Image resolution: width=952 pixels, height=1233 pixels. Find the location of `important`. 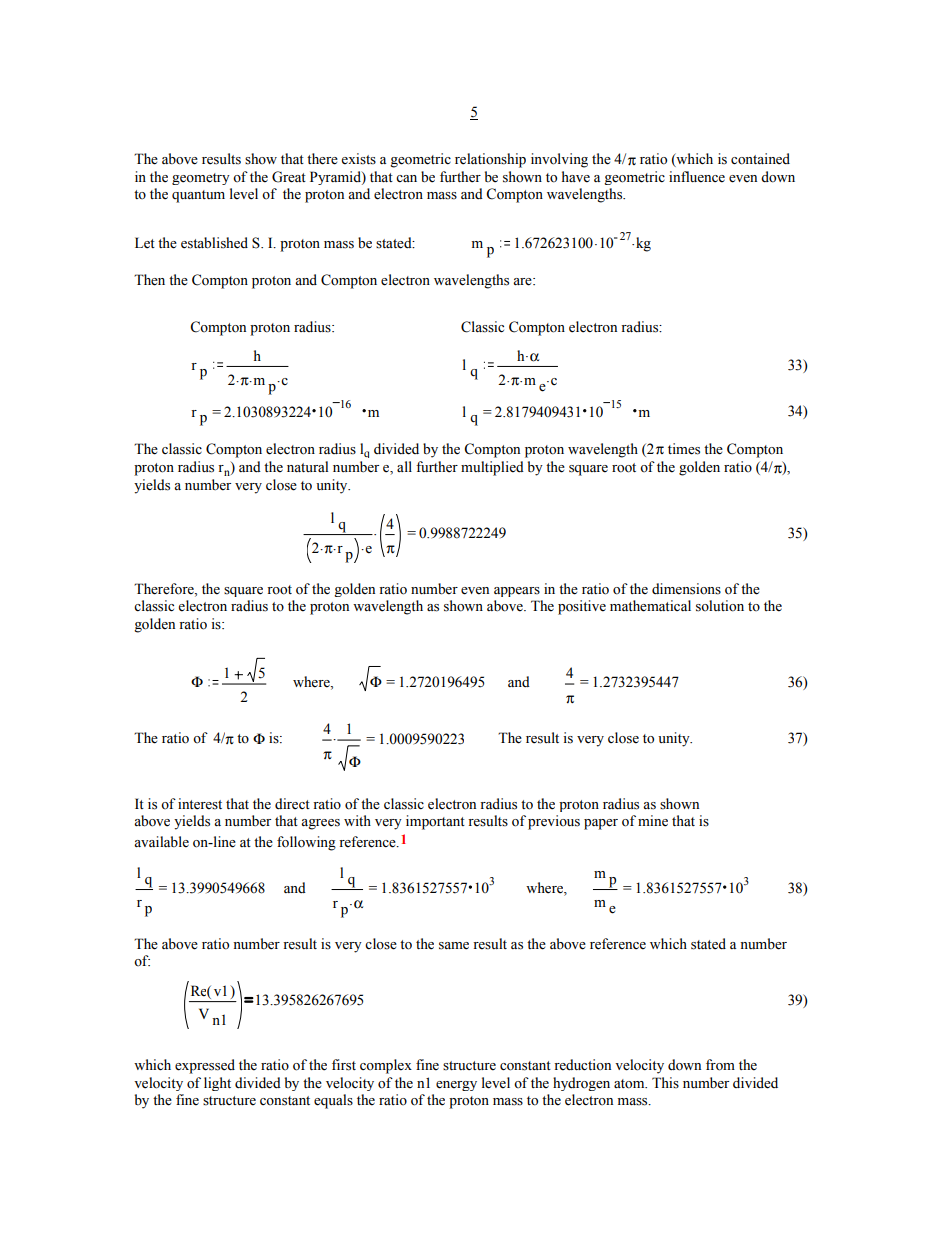

important is located at coordinates (435, 822).
